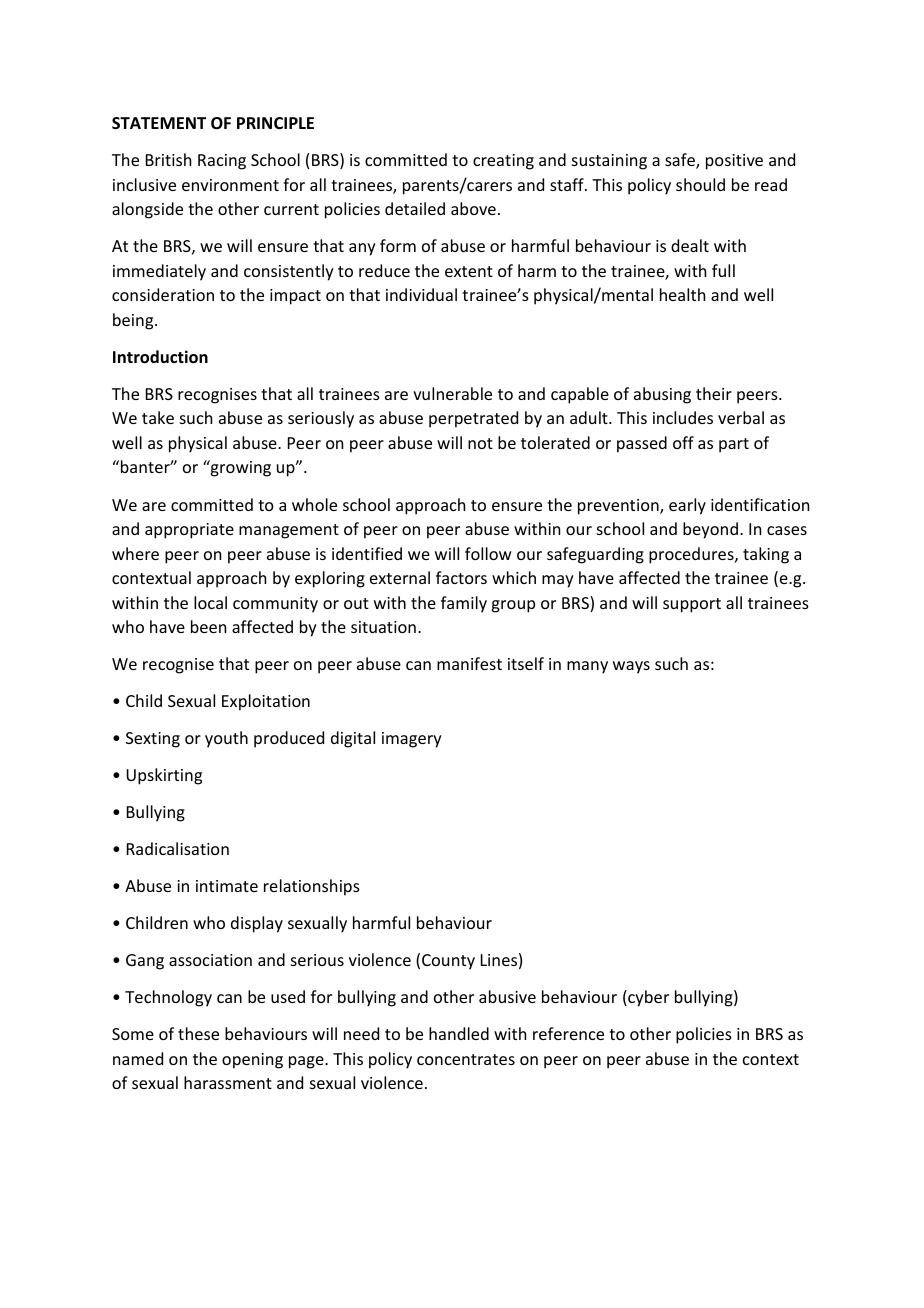  What do you see at coordinates (734, 162) in the screenshot?
I see `positive` at bounding box center [734, 162].
